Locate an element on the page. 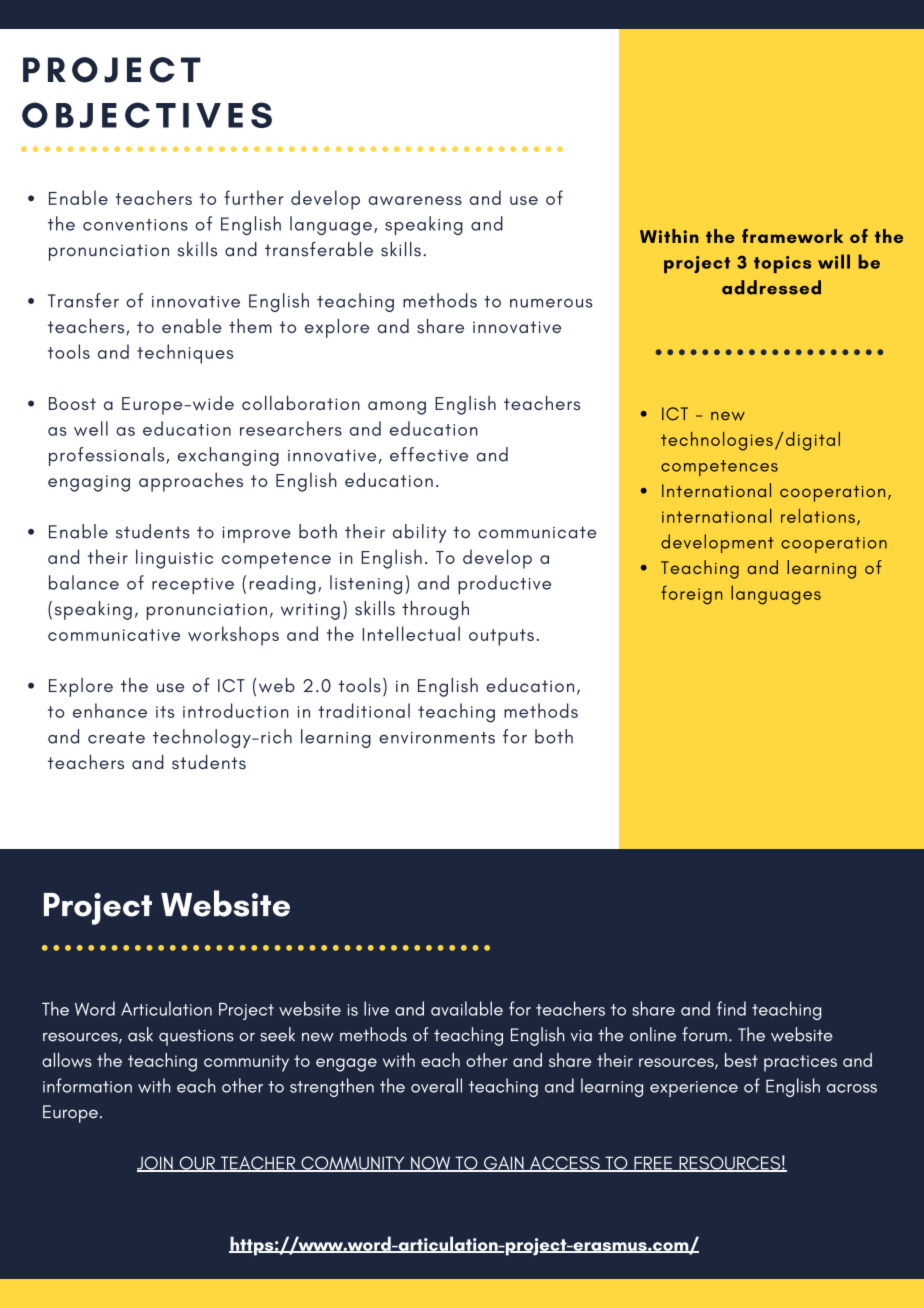 The width and height of the image is (924, 1308). through is located at coordinates (435, 610).
